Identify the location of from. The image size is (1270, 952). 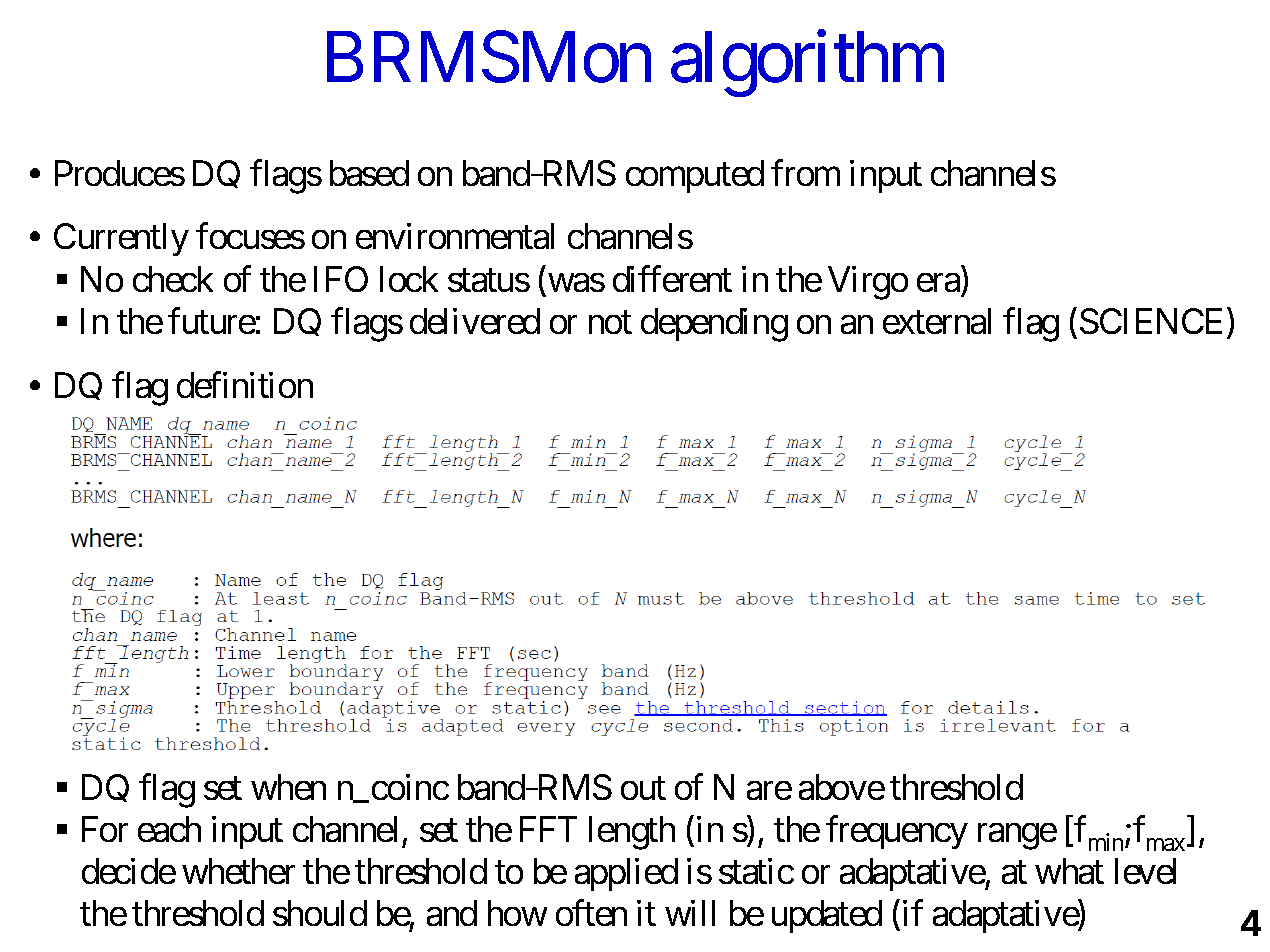
(805, 173).
